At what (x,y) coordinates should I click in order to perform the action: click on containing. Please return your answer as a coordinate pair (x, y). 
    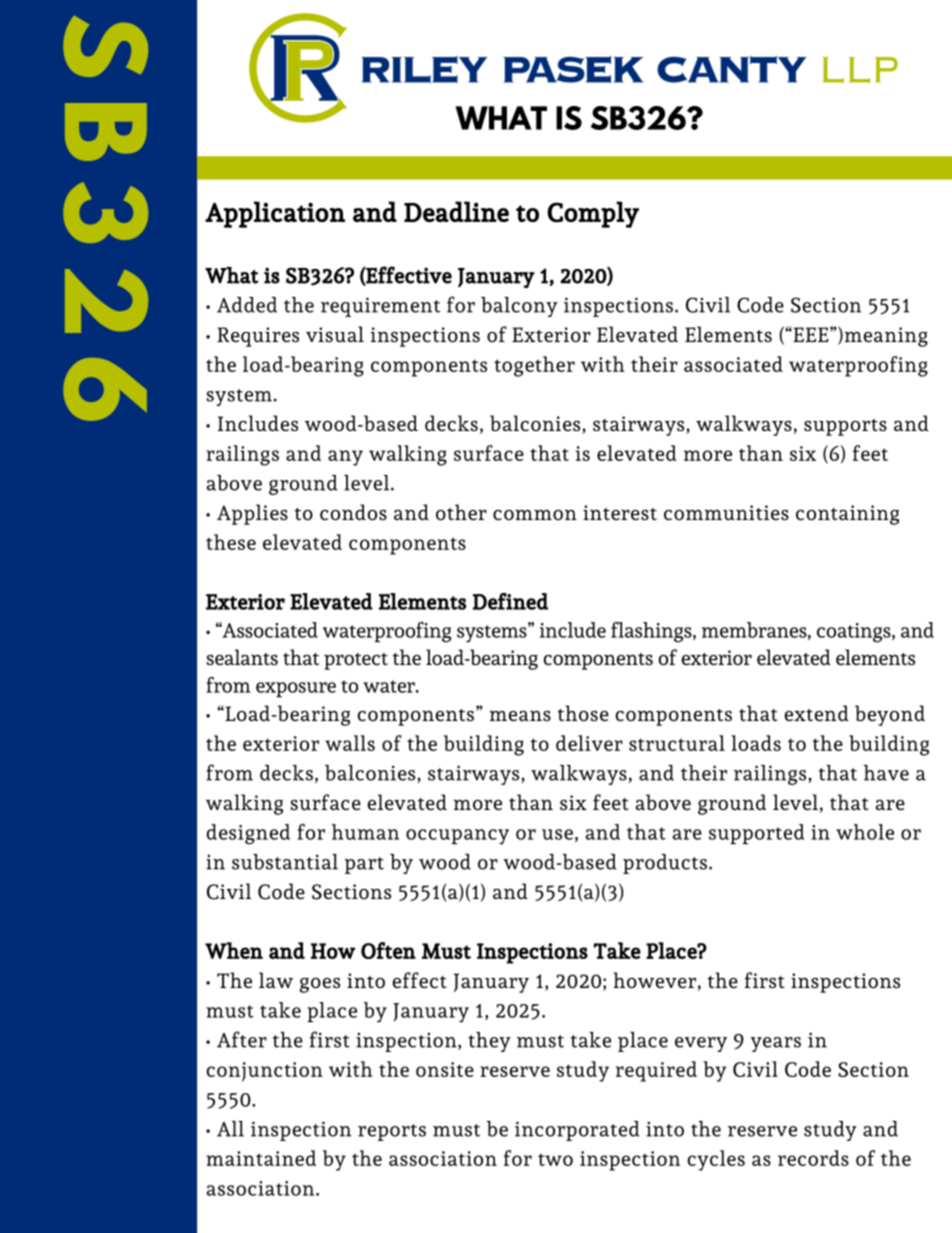
    Looking at the image, I should click on (847, 515).
